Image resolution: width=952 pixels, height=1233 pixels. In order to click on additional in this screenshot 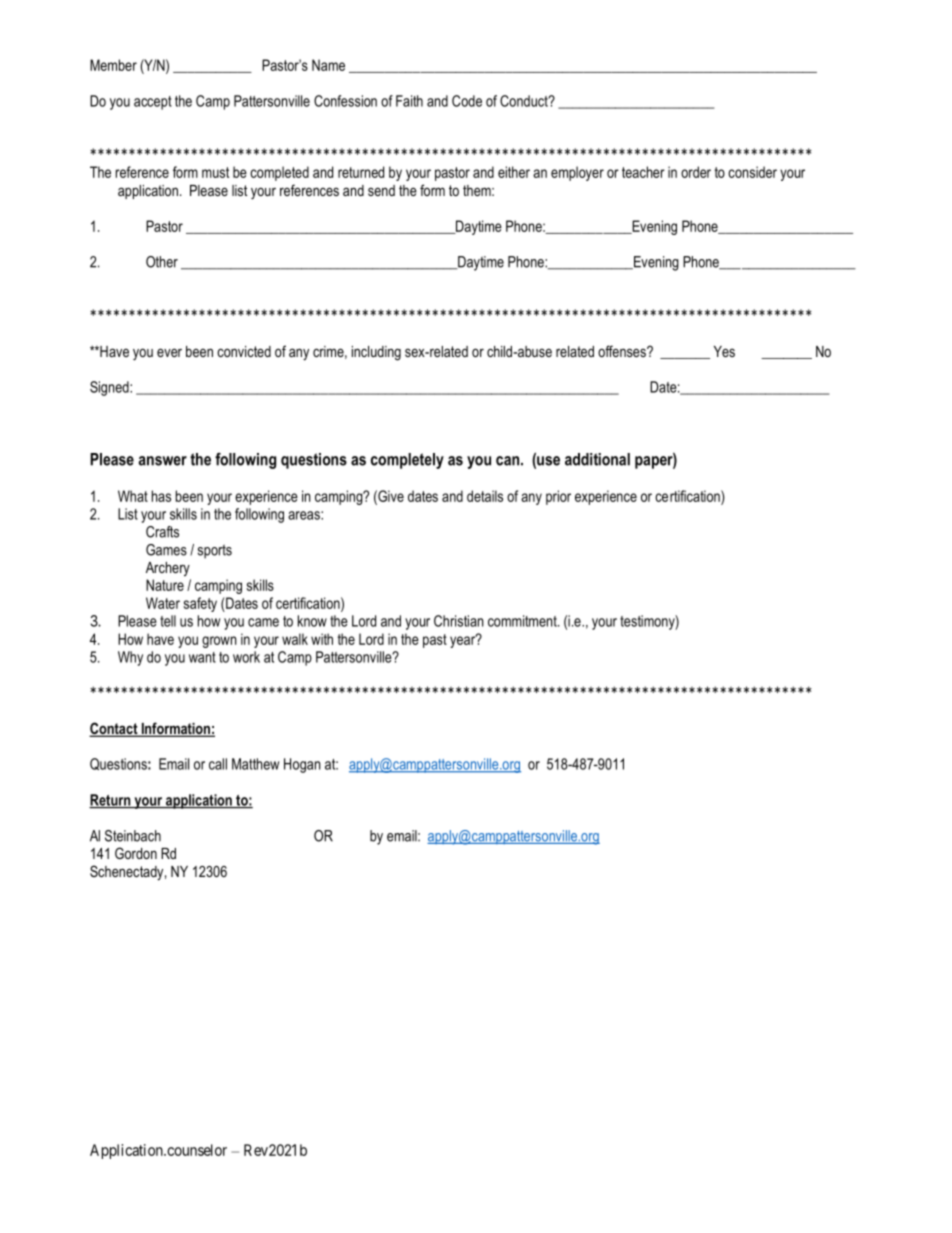, I will do `click(597, 459)`.
